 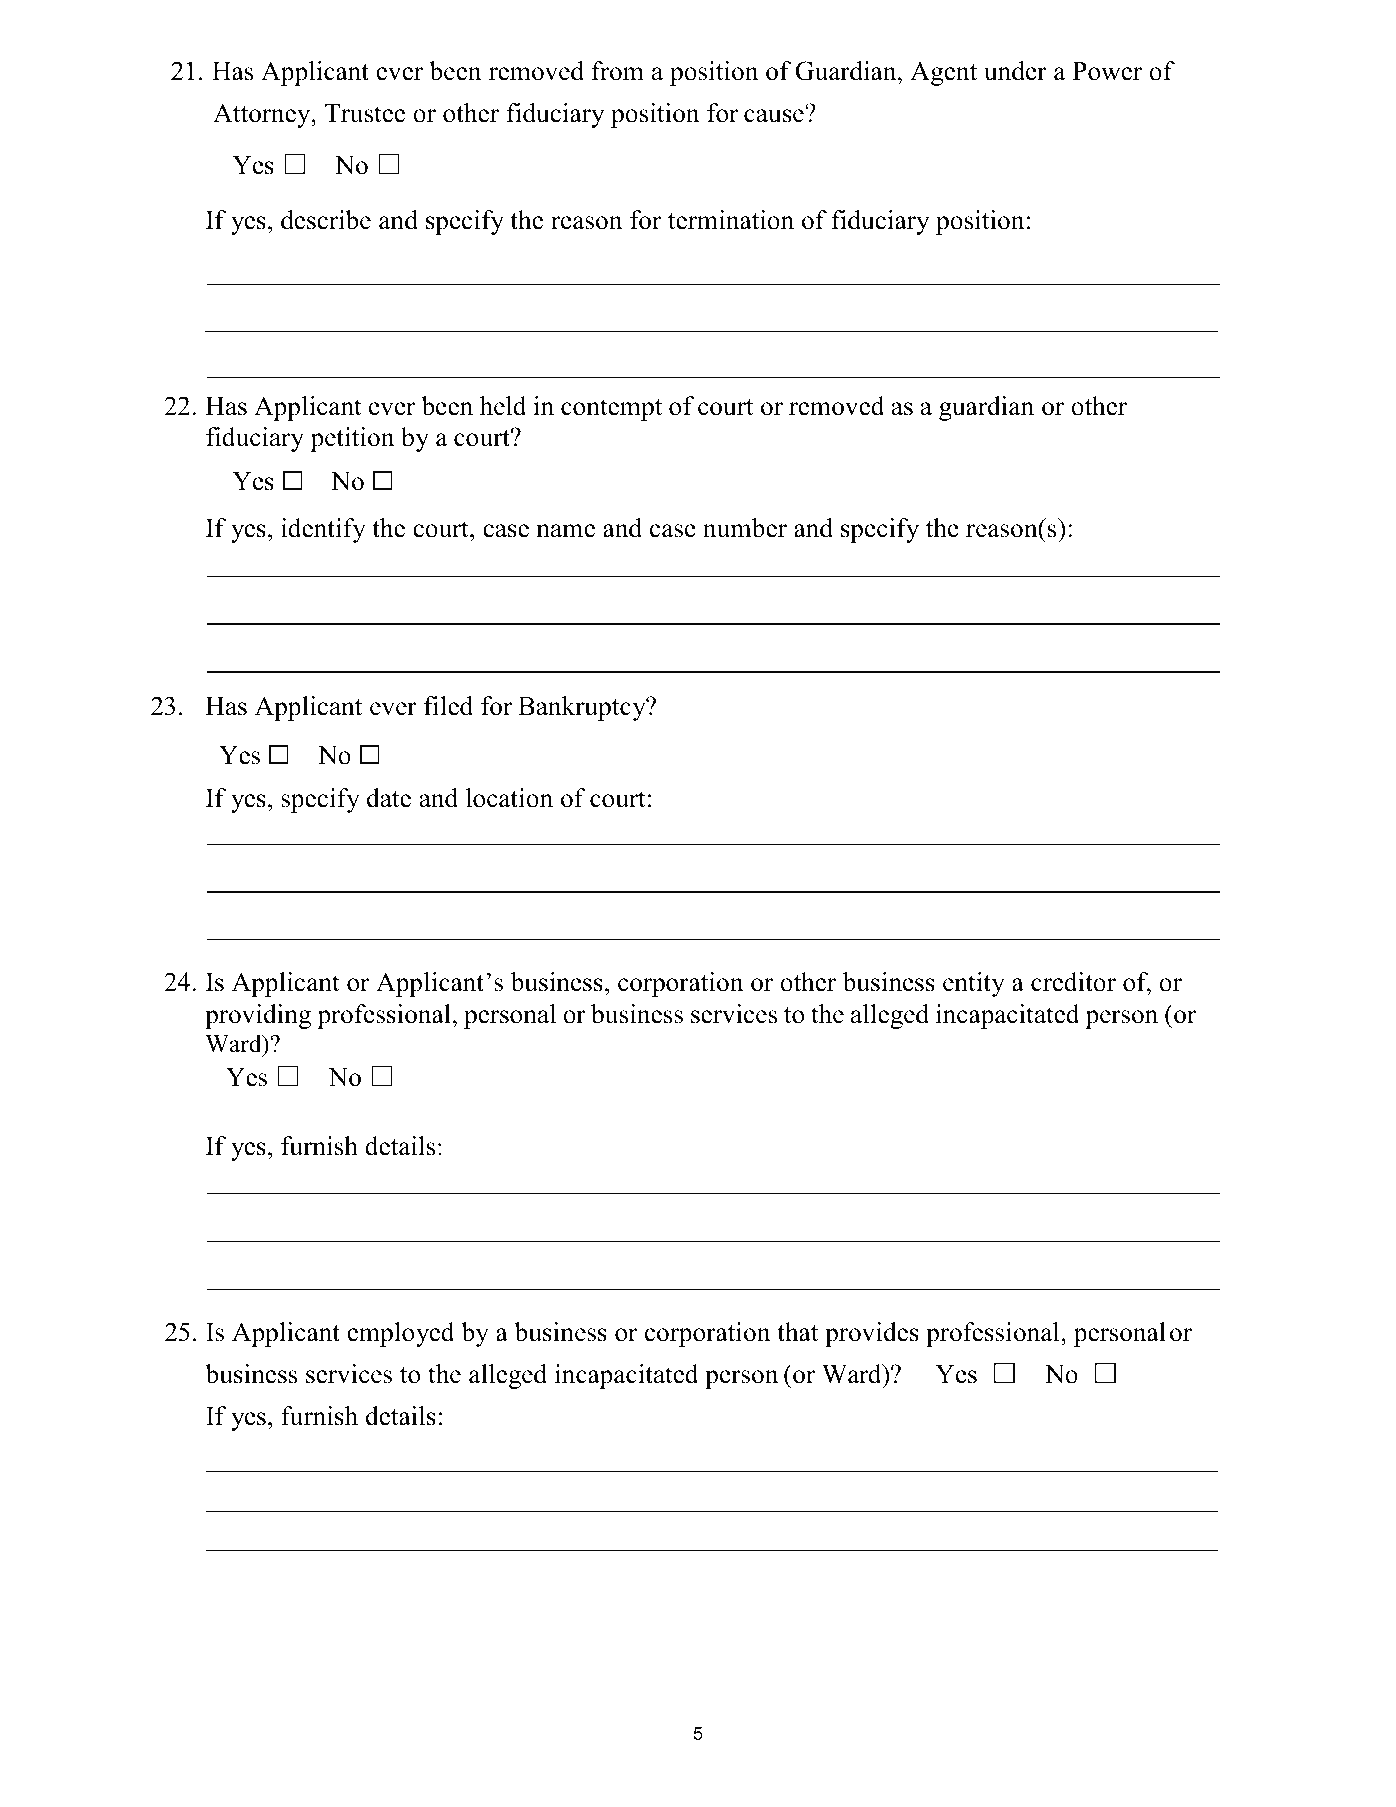 What do you see at coordinates (448, 706) in the screenshot?
I see `filed` at bounding box center [448, 706].
